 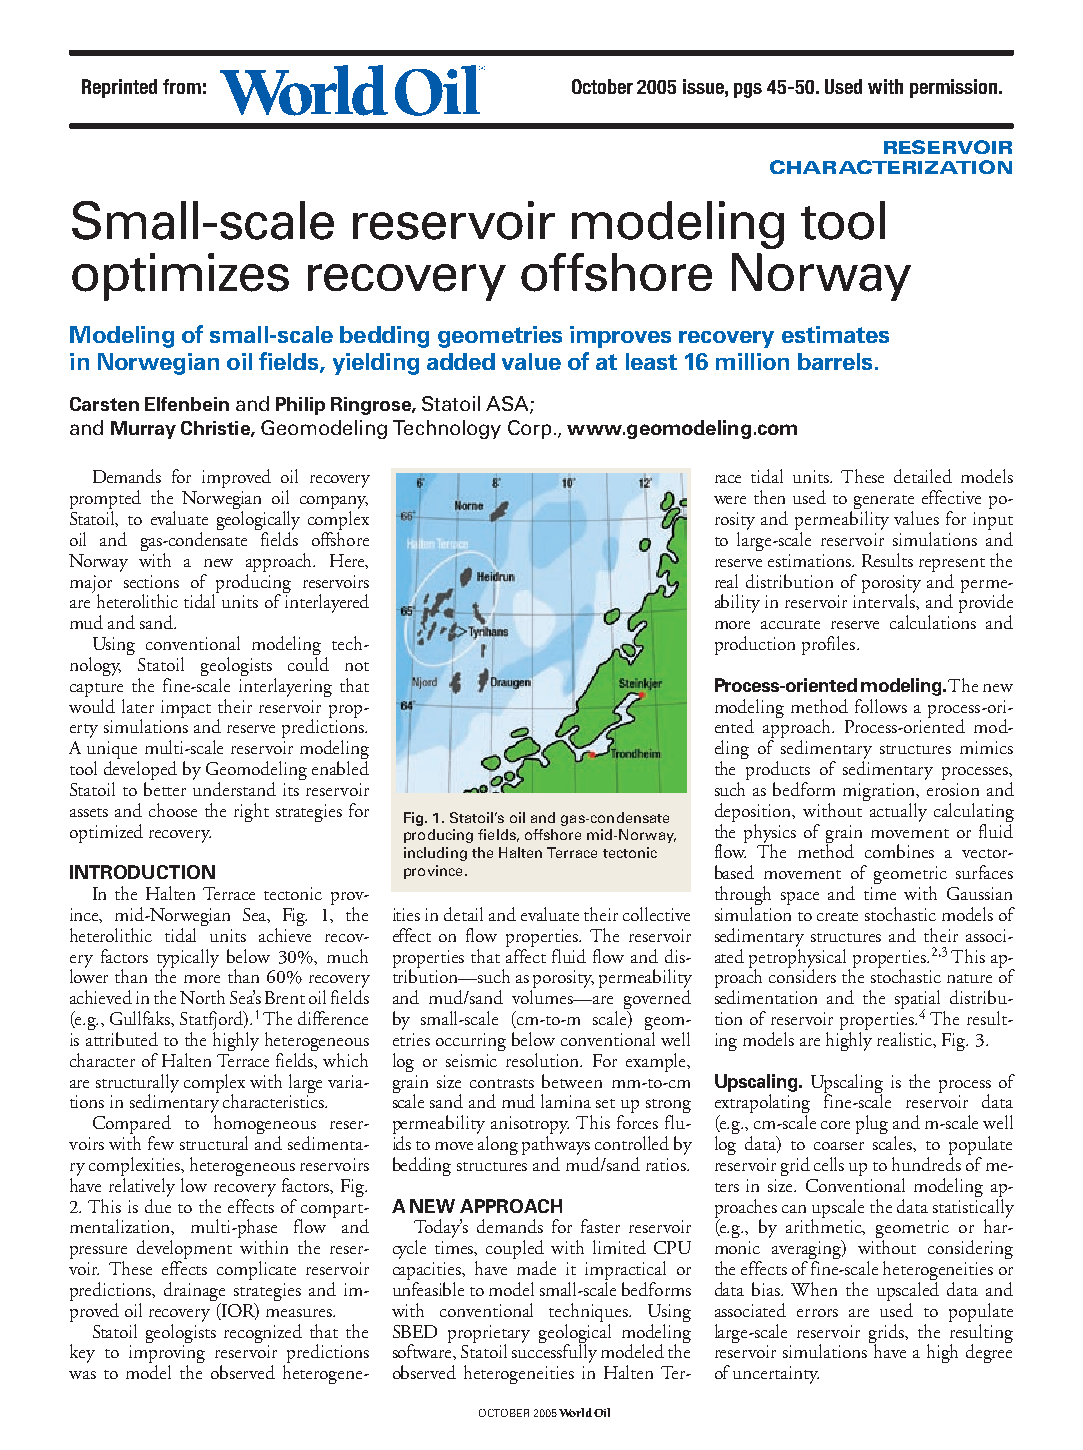 I want to click on between, so click(x=572, y=1081).
